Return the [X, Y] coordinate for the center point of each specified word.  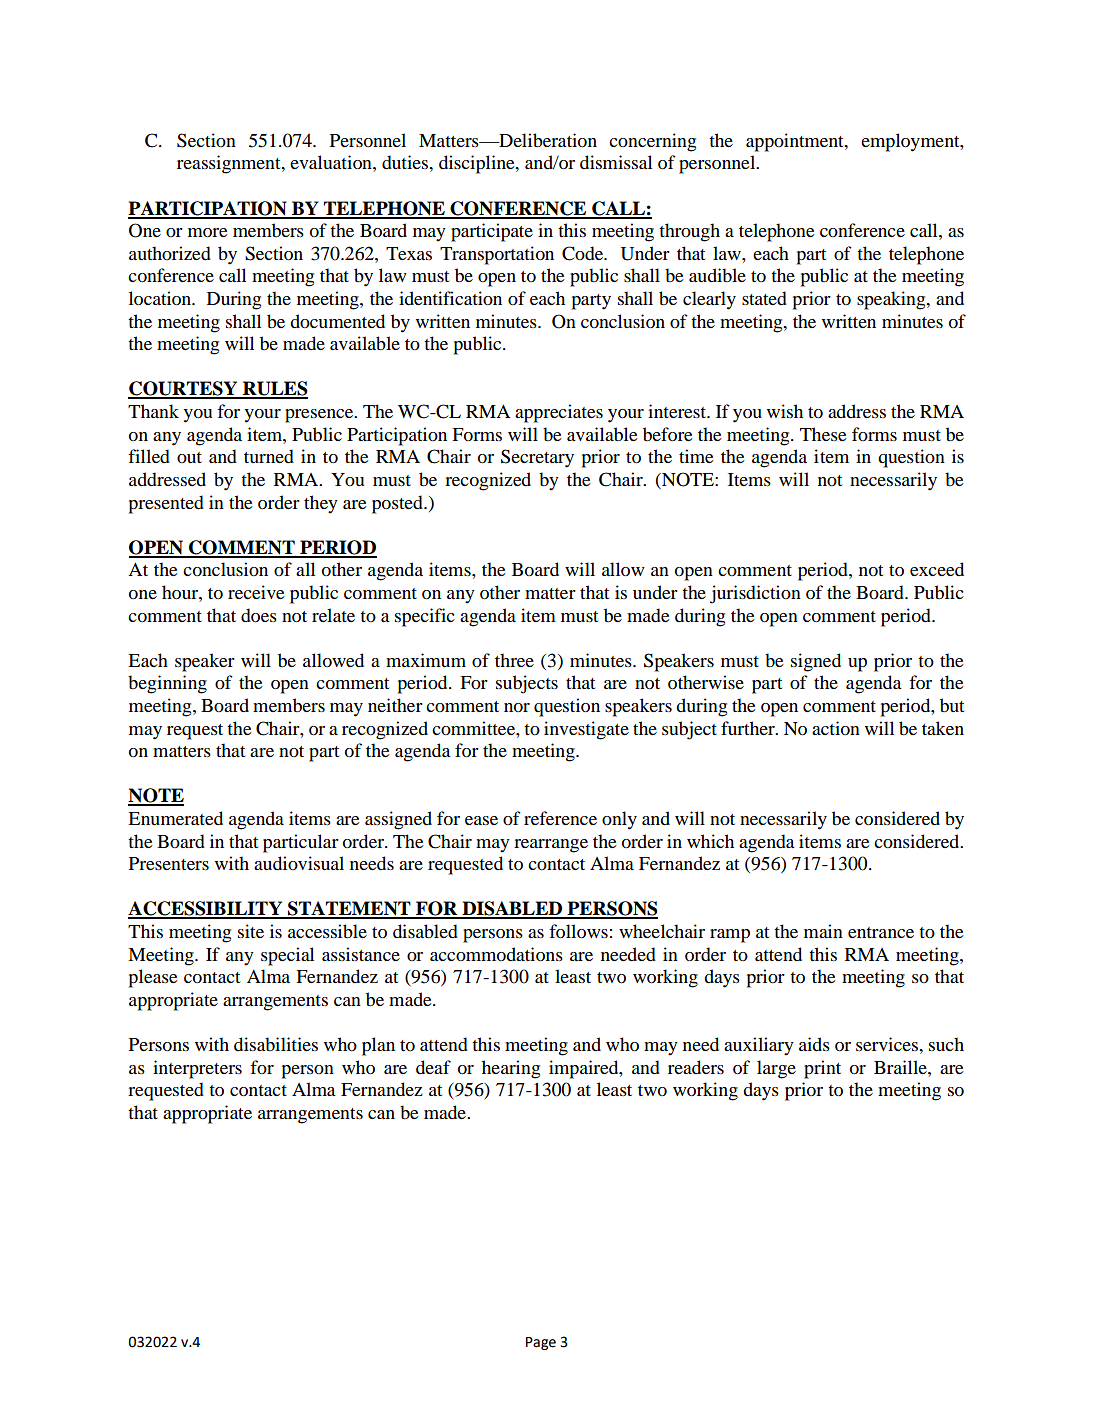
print [822, 1069]
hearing [511, 1069]
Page [541, 1343]
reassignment [230, 164]
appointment [796, 142]
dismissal [616, 162]
